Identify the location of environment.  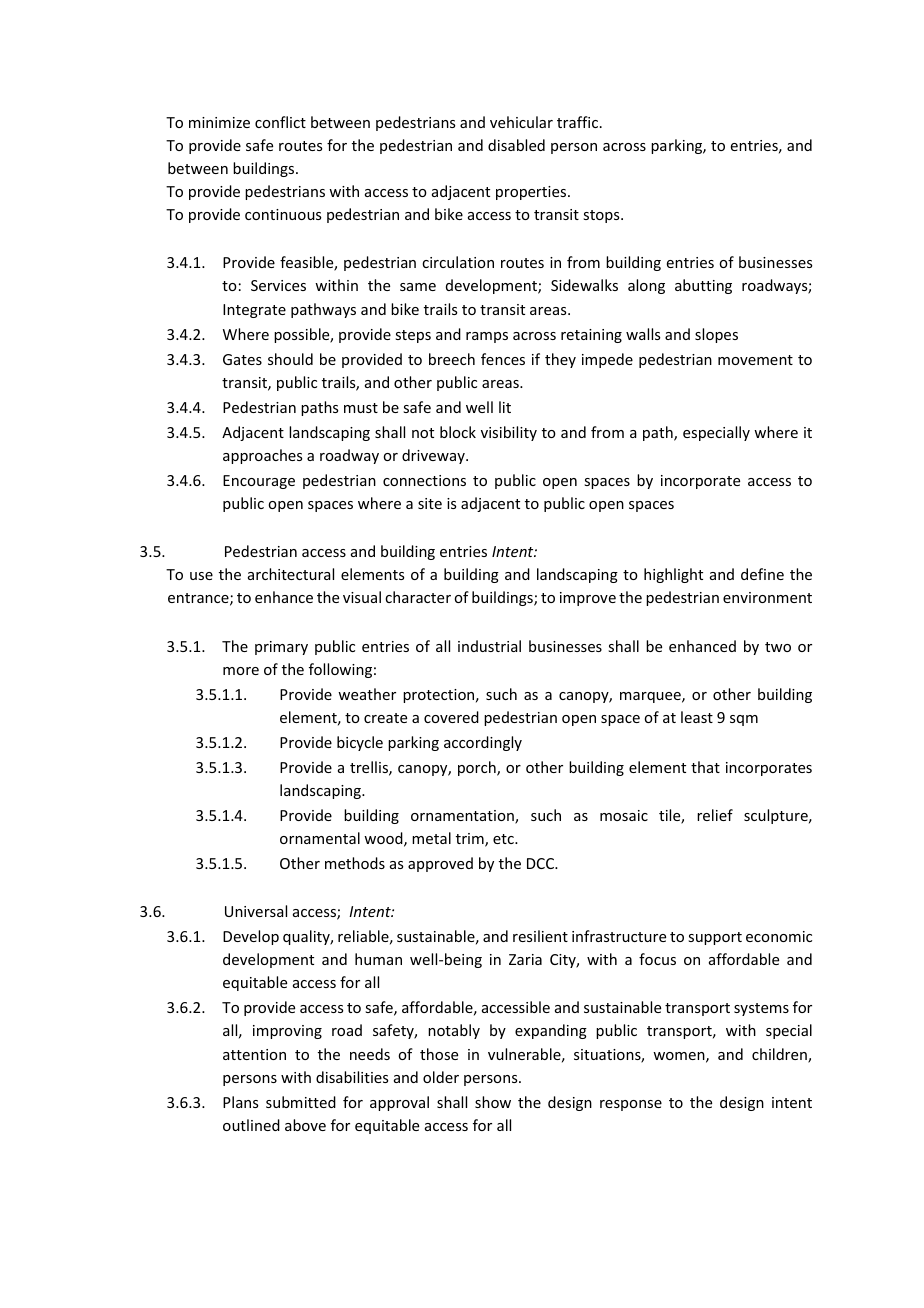
(767, 597).
